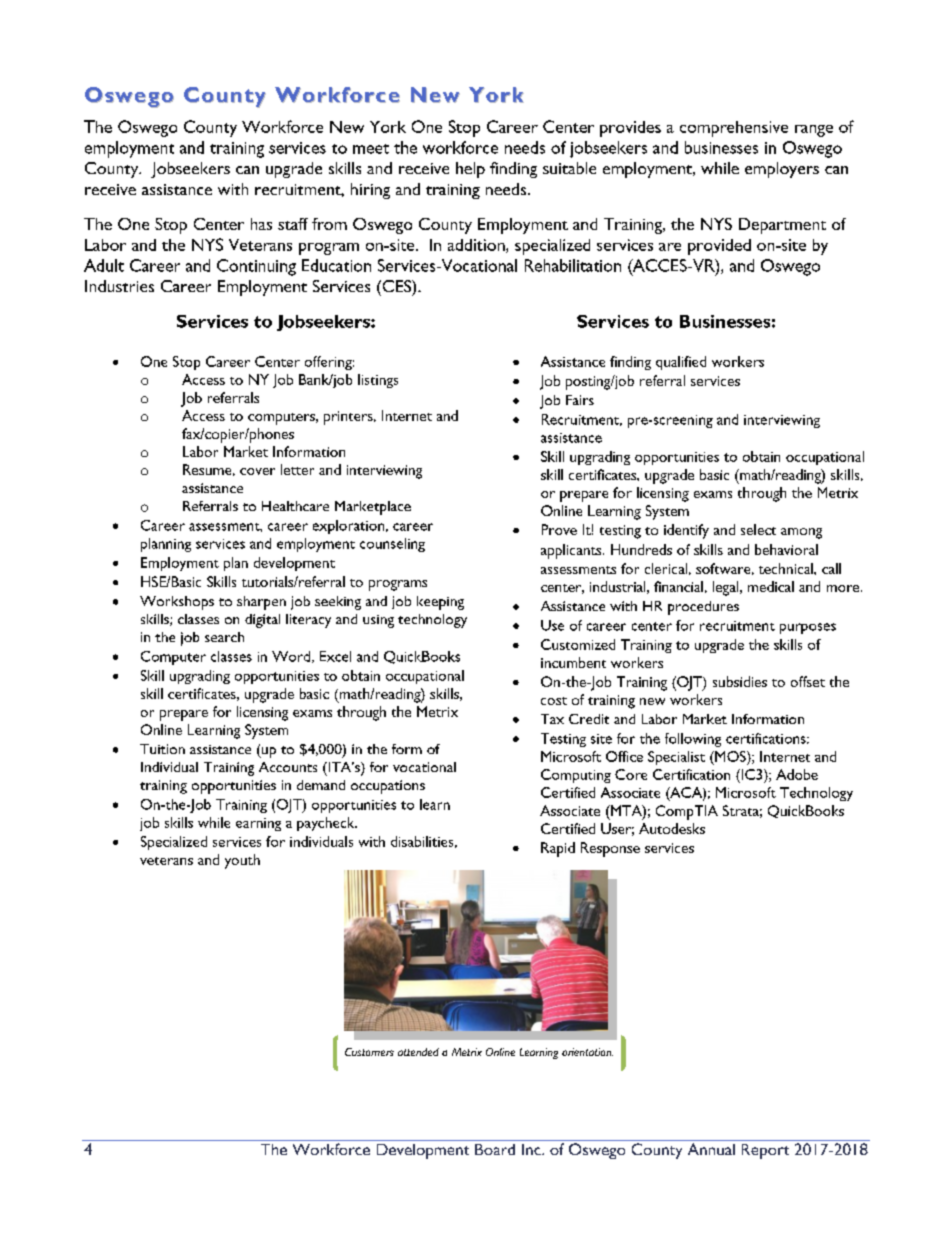  Describe the element at coordinates (261, 224) in the screenshot. I see `has` at that location.
